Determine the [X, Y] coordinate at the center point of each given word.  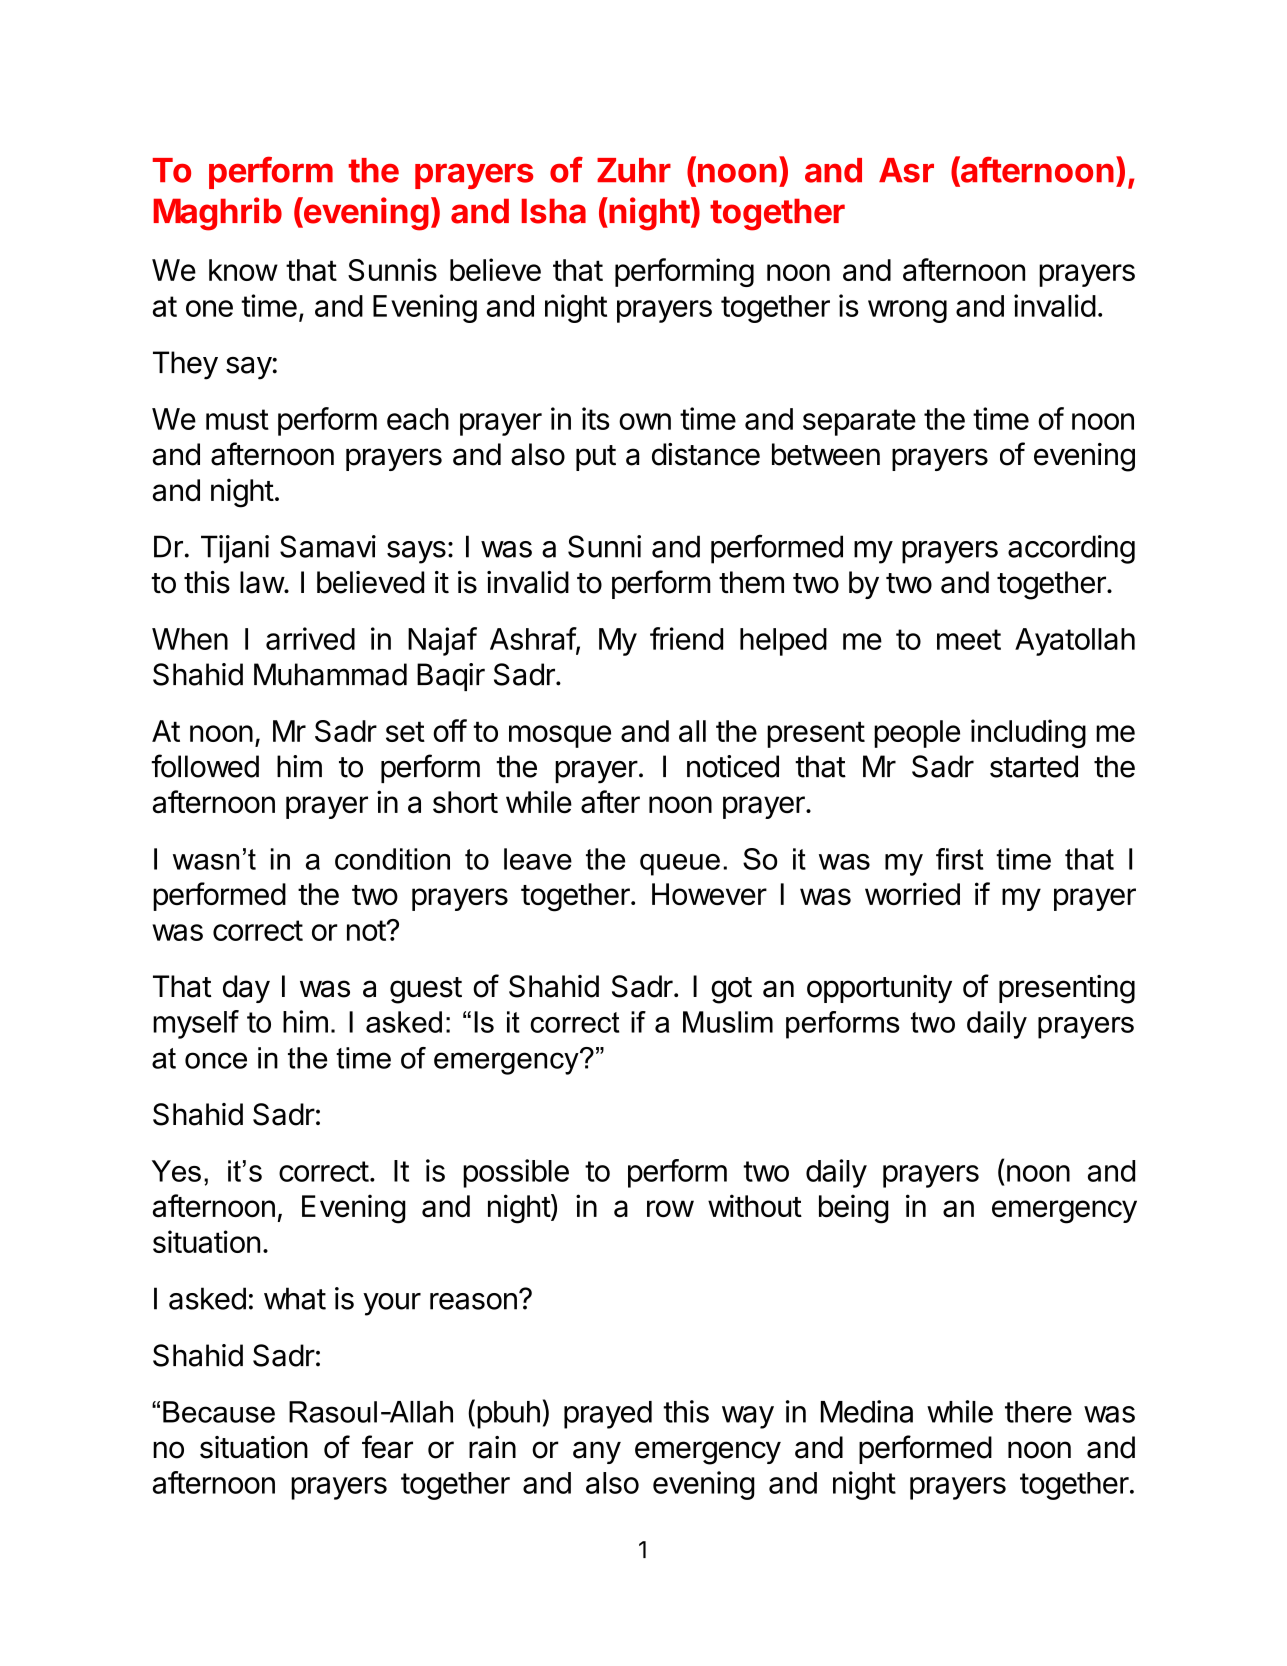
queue [680, 865]
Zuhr [634, 170]
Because [219, 1412]
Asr [906, 170]
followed [205, 766]
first [960, 859]
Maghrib [217, 214]
